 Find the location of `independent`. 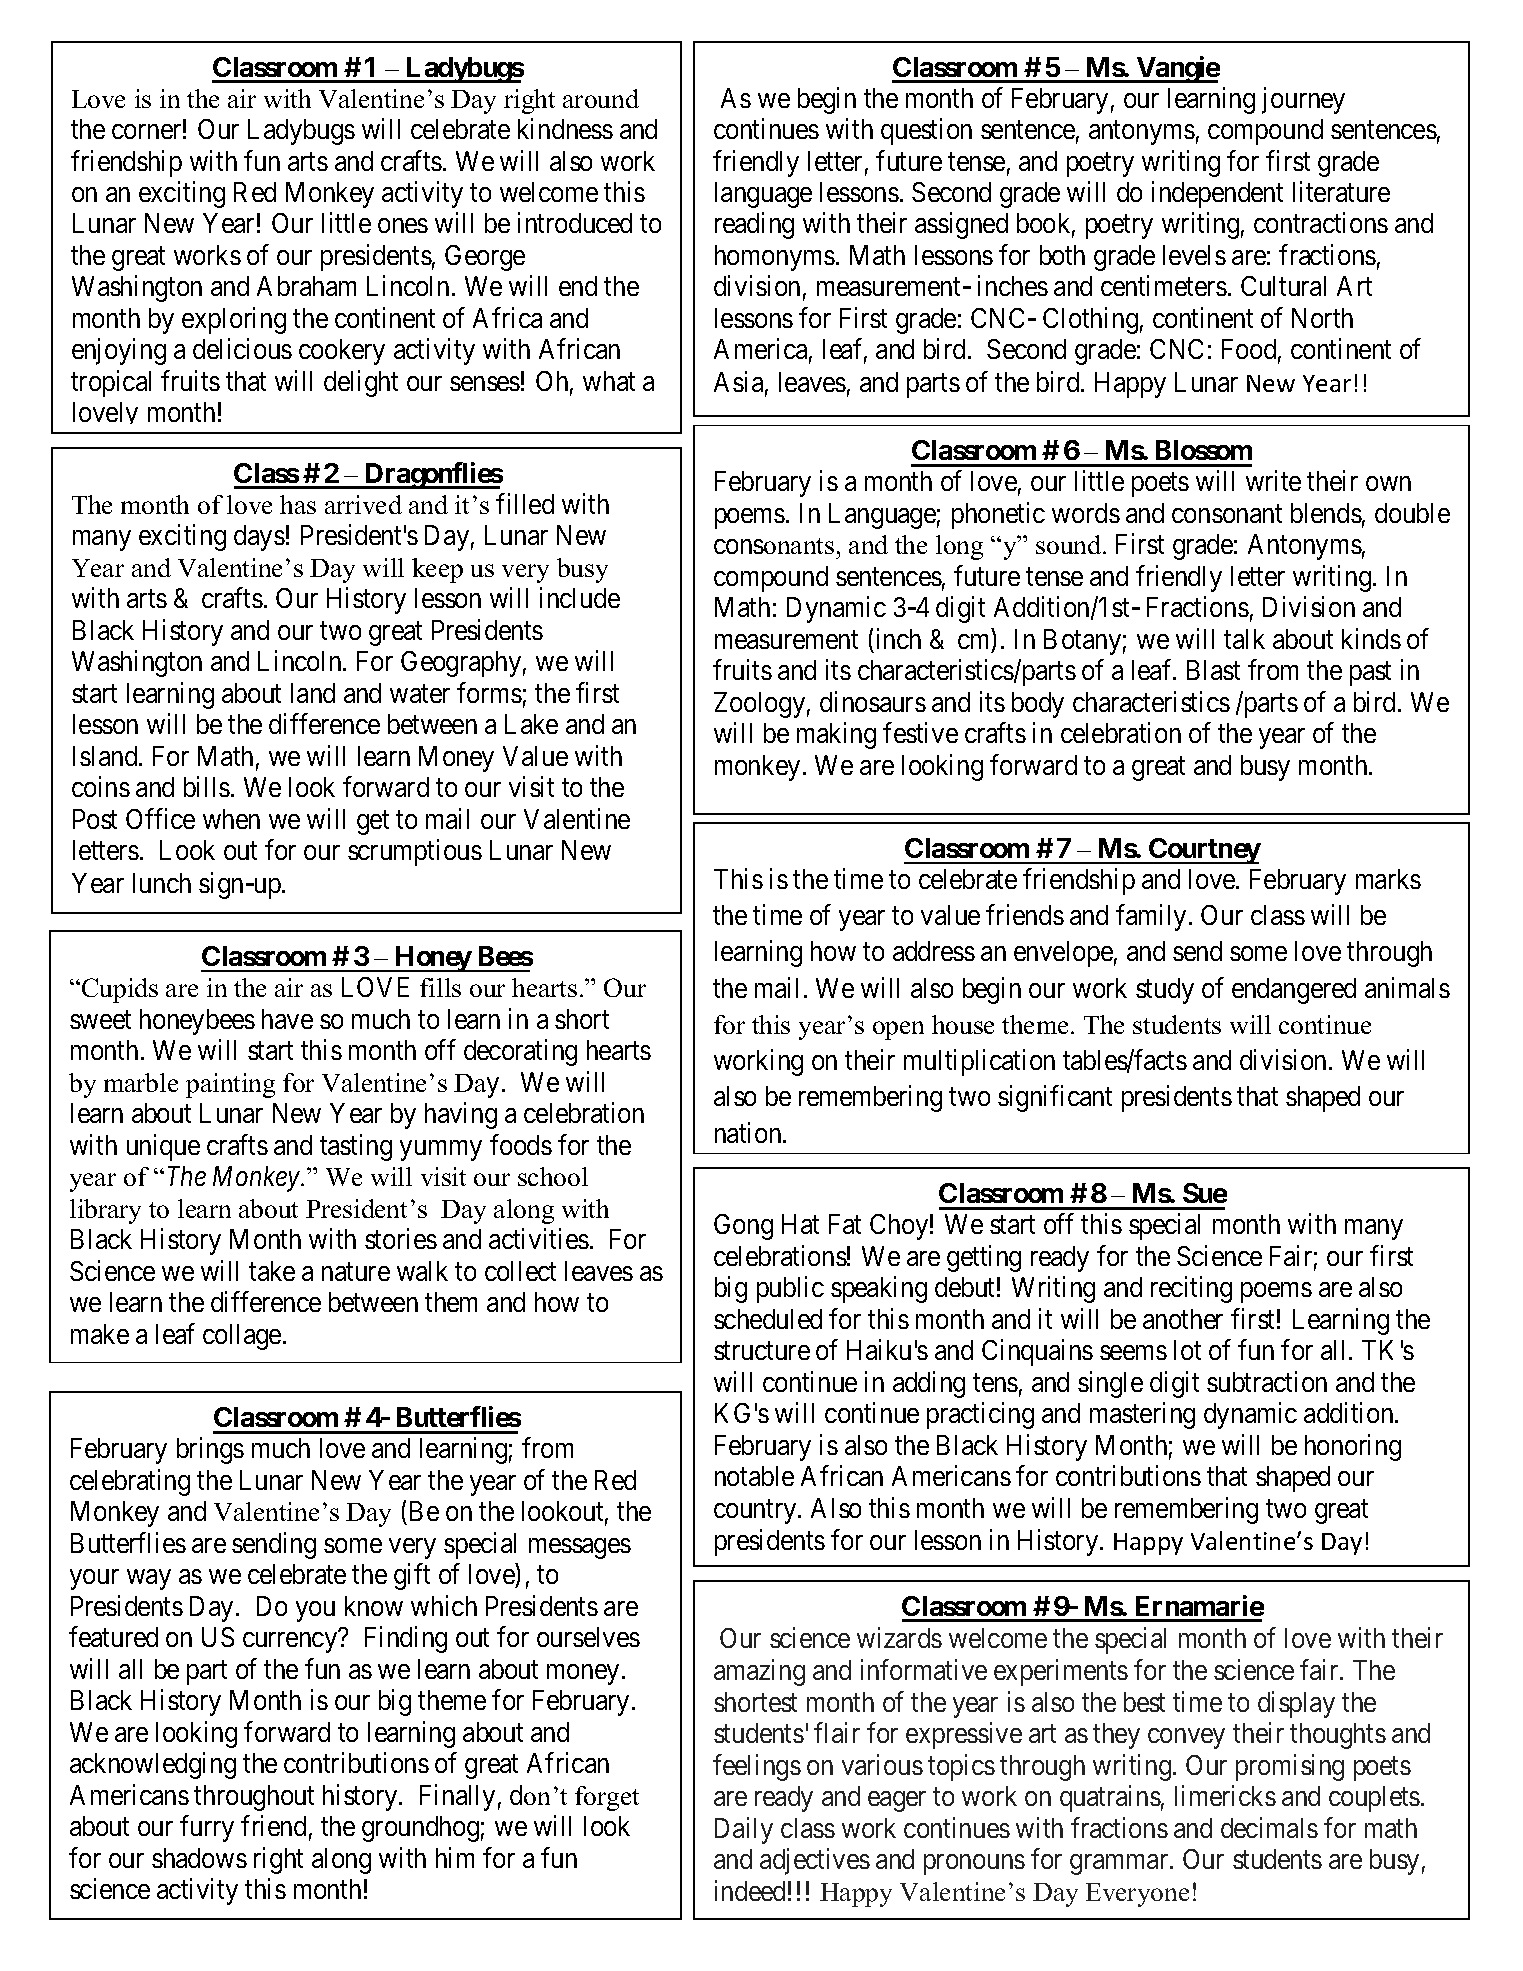

independent is located at coordinates (1217, 194).
